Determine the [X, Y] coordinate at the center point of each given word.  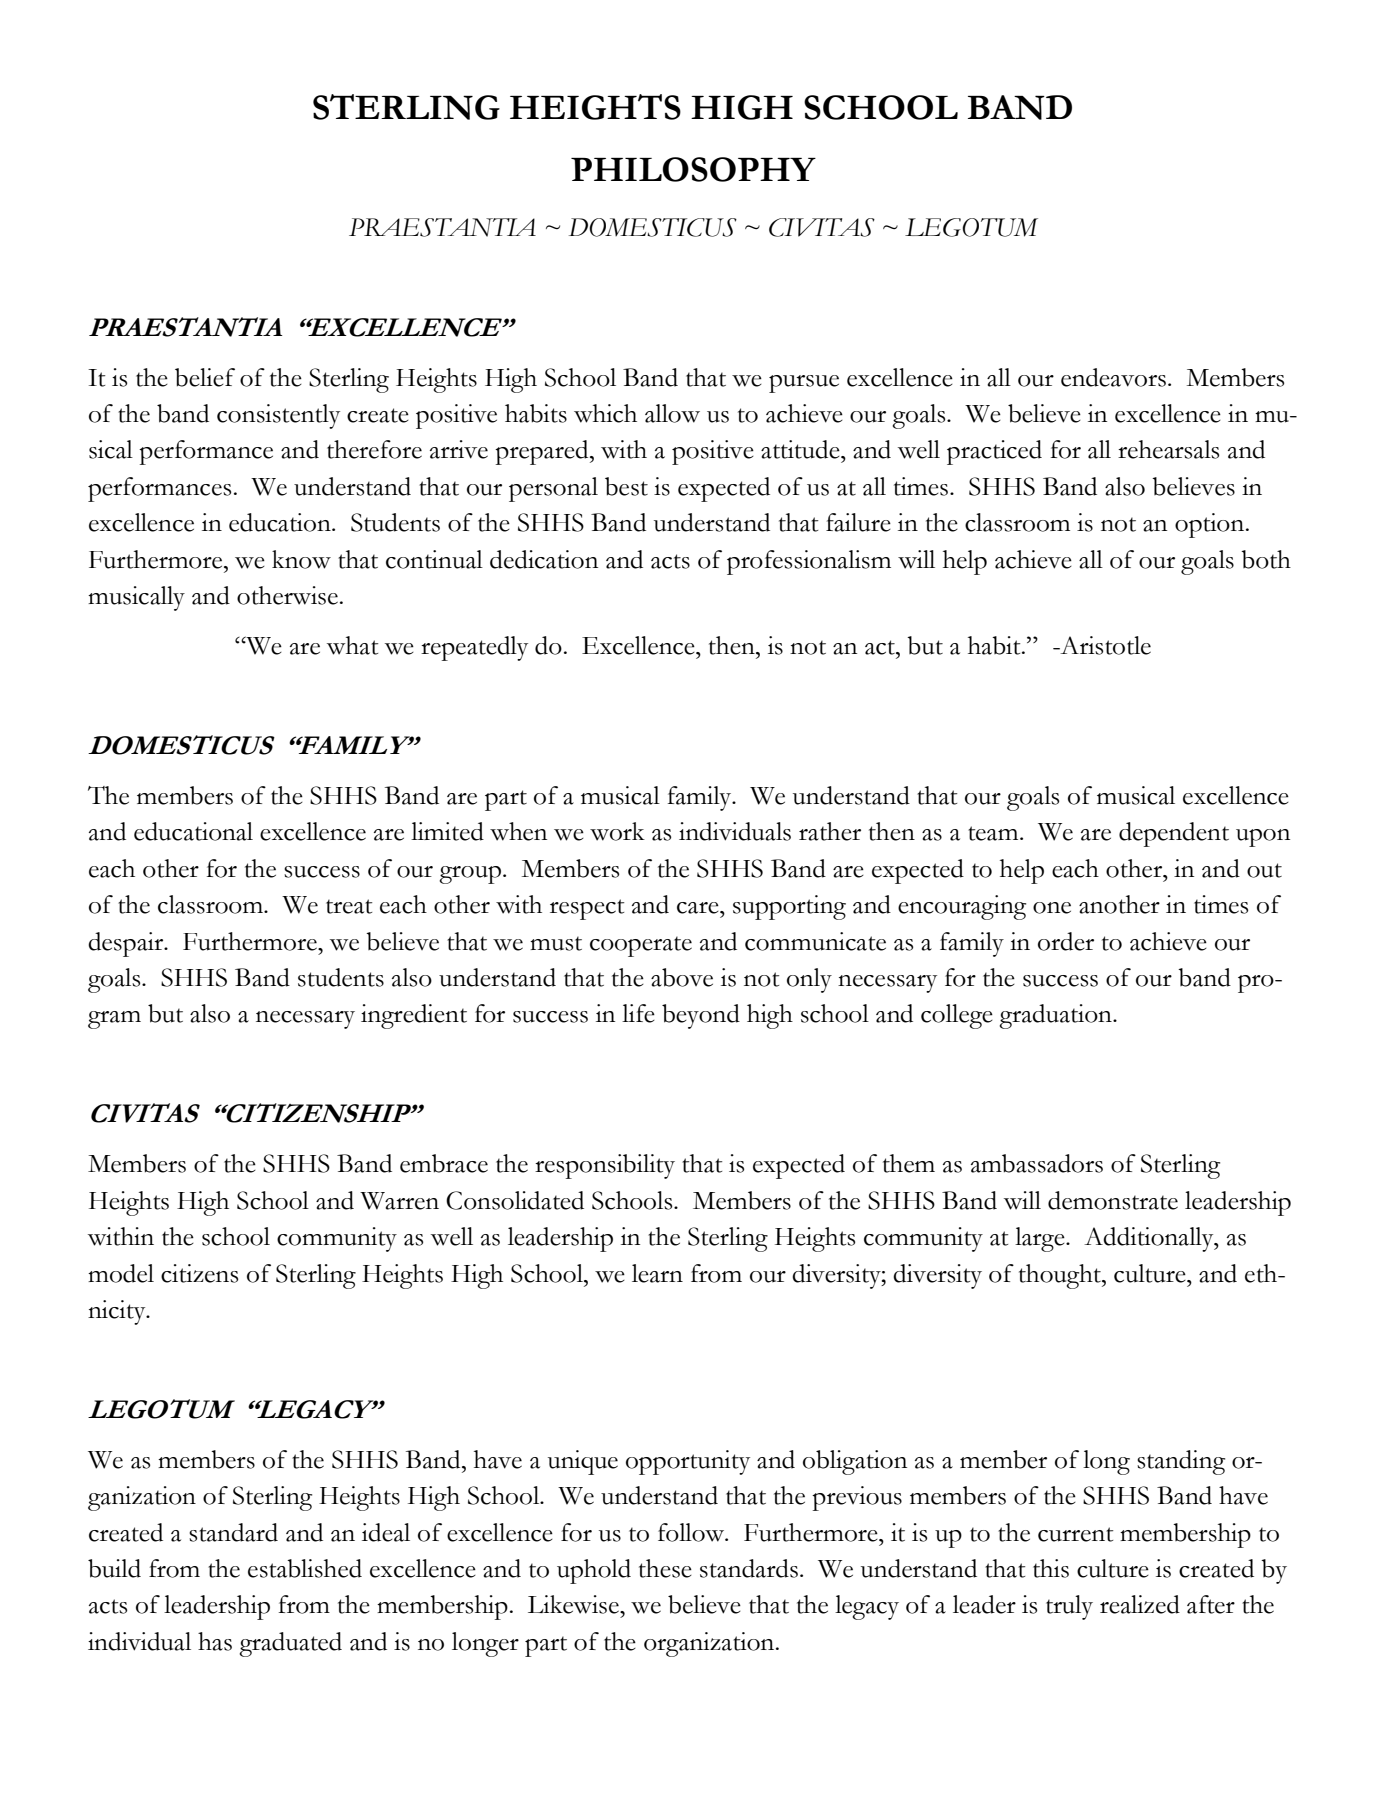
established [305, 1568]
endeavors [1113, 377]
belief [205, 377]
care [699, 908]
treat [349, 906]
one [1052, 908]
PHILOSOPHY [693, 169]
